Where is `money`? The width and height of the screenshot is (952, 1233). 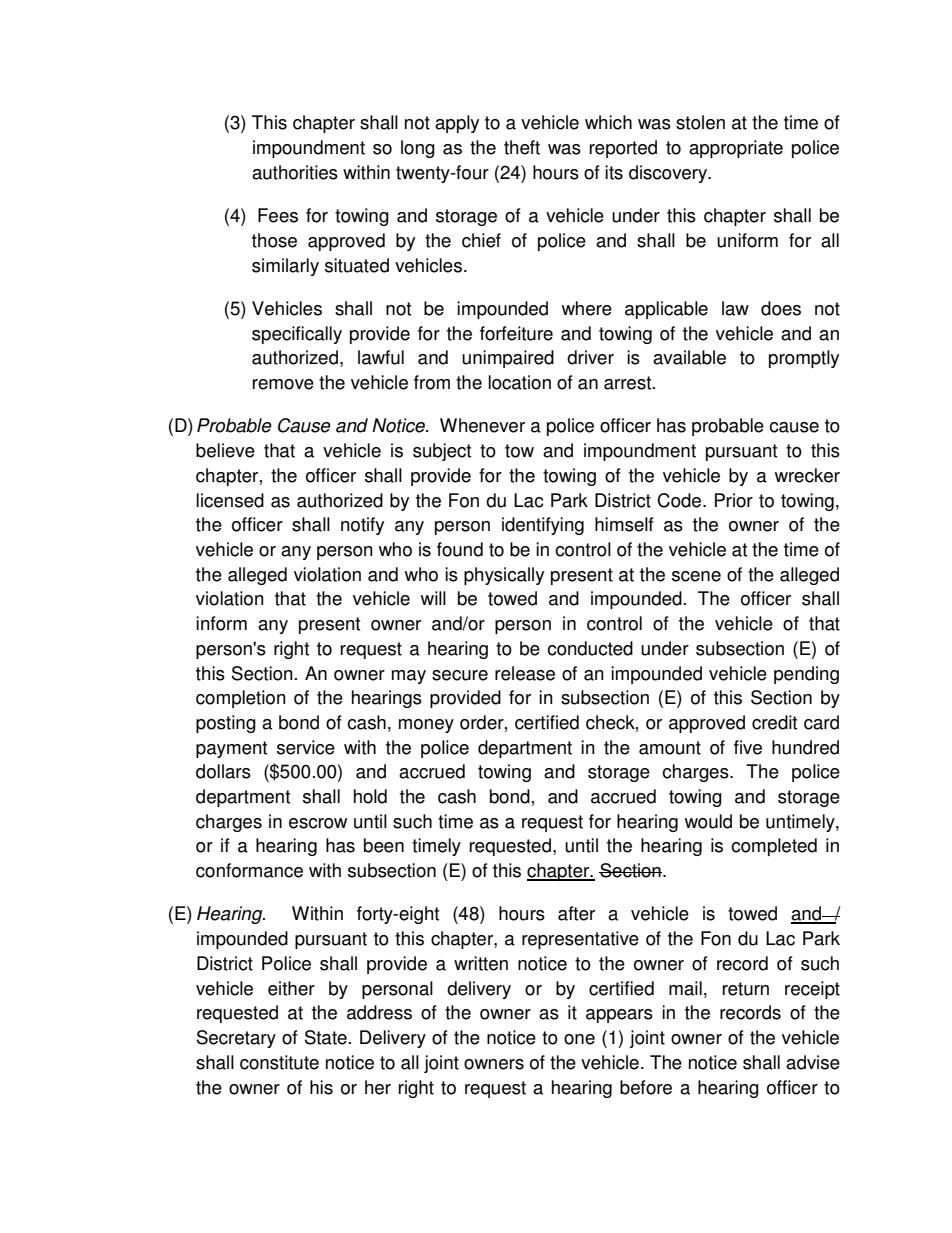
money is located at coordinates (426, 726).
